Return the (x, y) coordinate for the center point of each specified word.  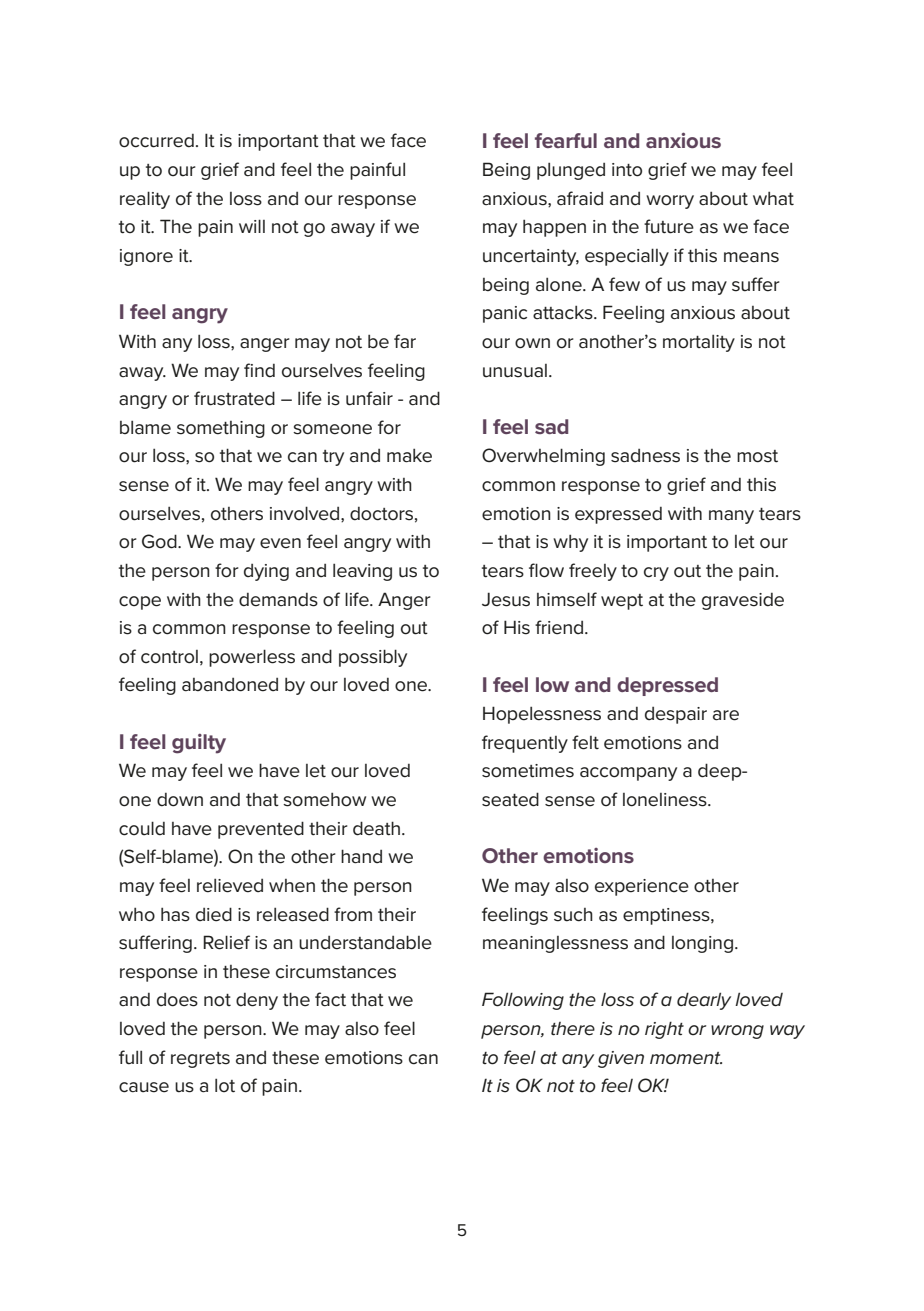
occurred (156, 141)
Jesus (506, 599)
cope (140, 603)
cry (656, 574)
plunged (571, 171)
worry (670, 202)
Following (523, 1001)
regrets (200, 1060)
